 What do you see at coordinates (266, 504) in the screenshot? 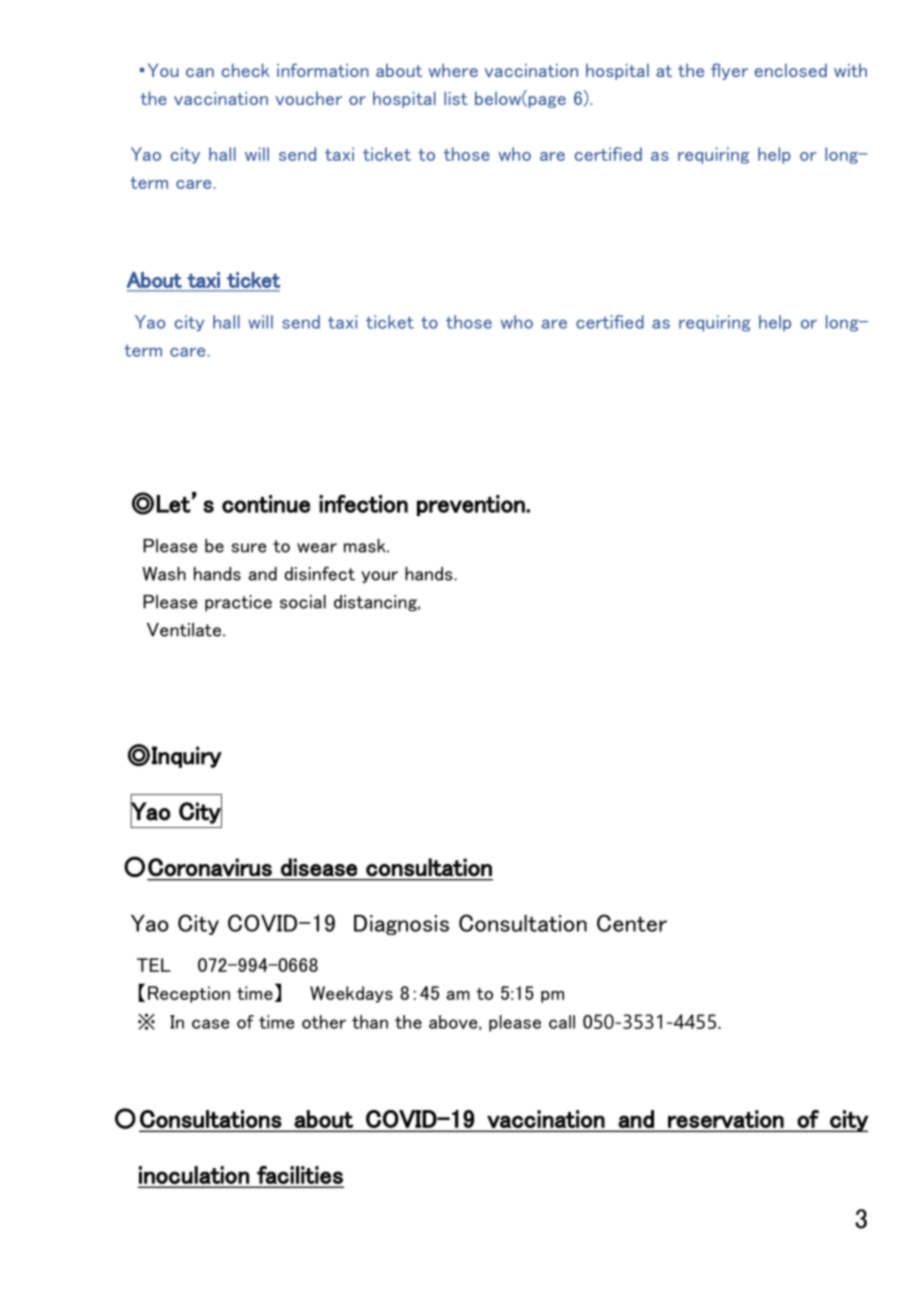
I see `continue` at bounding box center [266, 504].
